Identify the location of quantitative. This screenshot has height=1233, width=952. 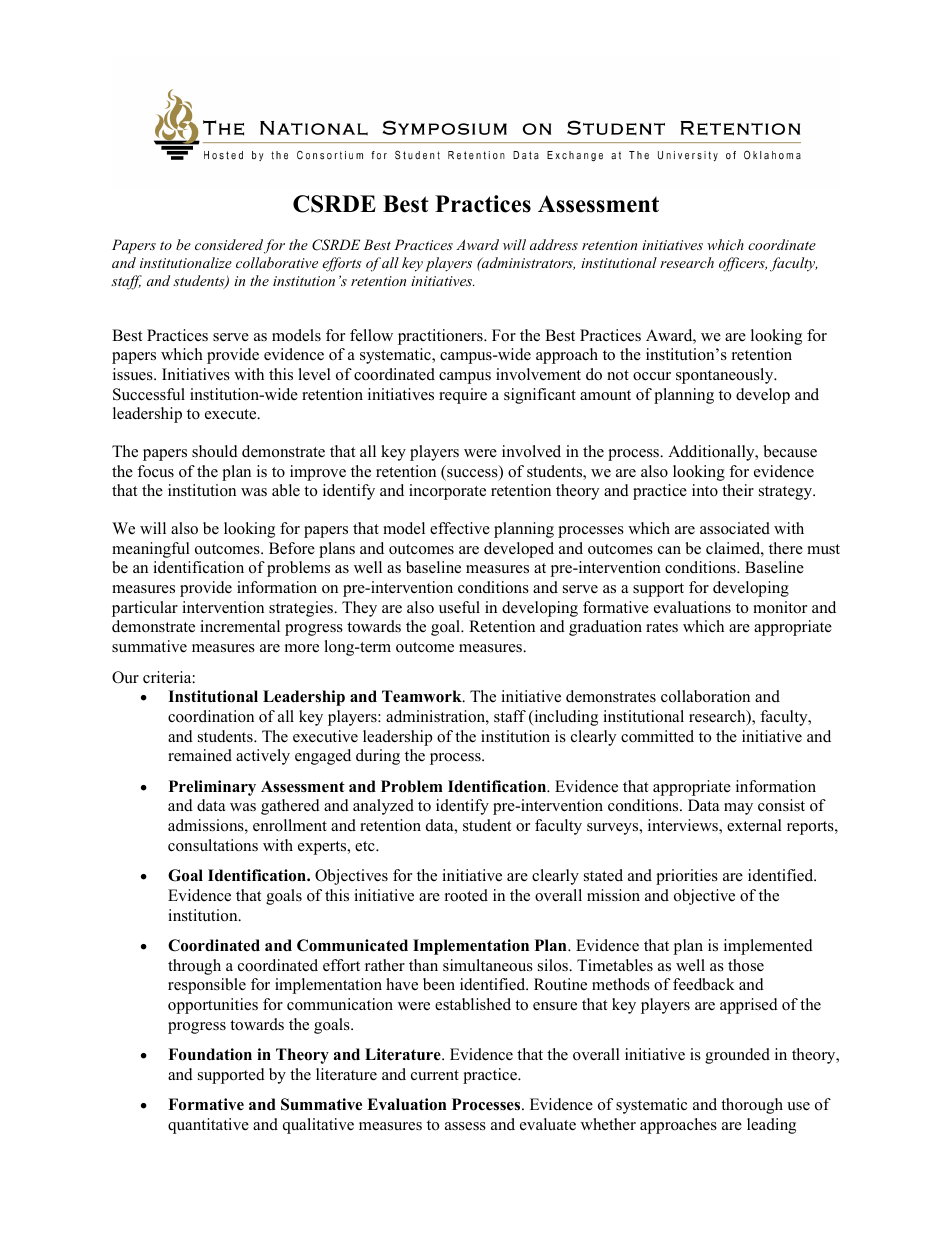
(208, 1126).
